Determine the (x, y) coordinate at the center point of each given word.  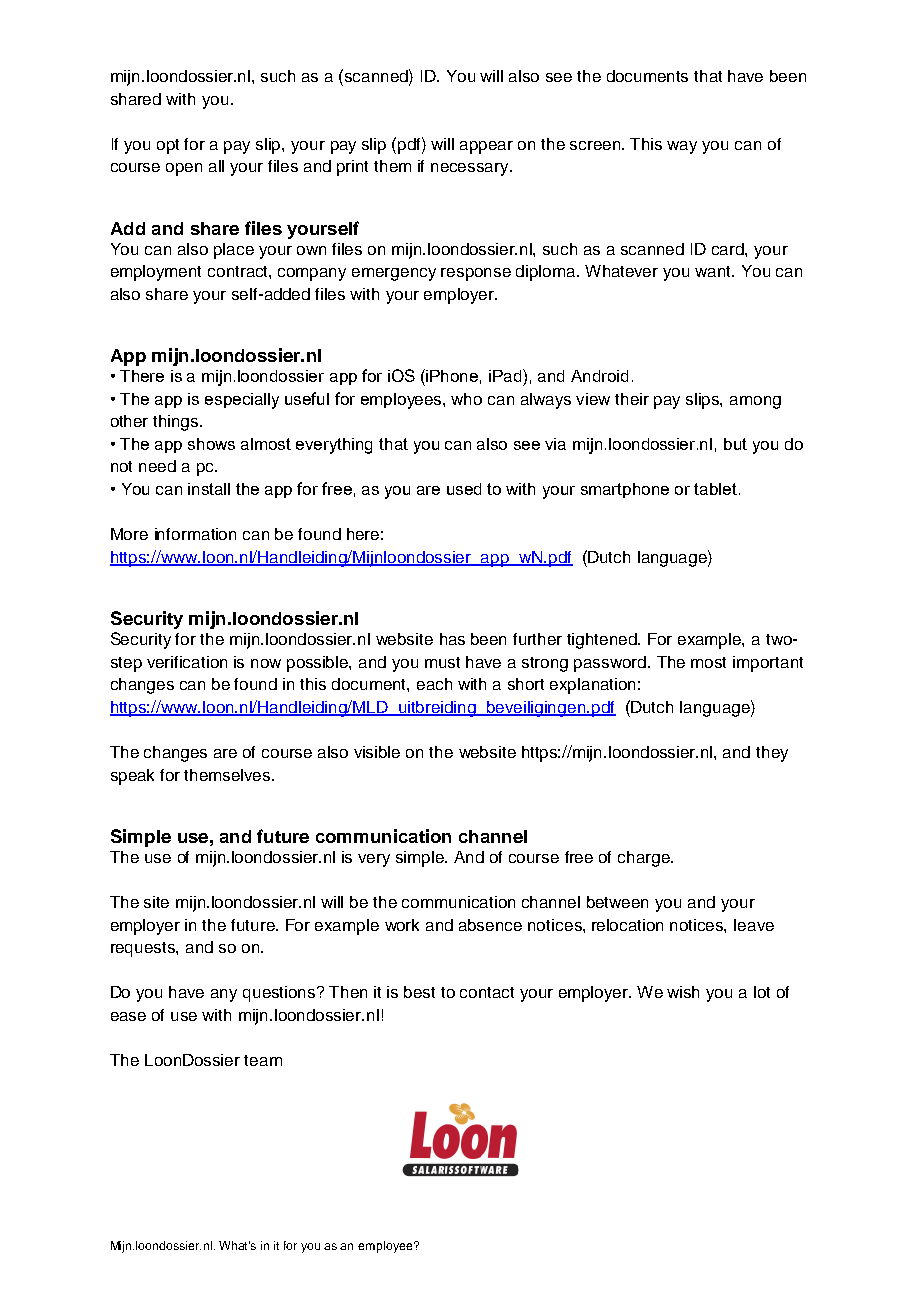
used (464, 489)
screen (596, 145)
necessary (471, 169)
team (263, 1060)
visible (377, 752)
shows (211, 444)
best (419, 992)
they (772, 754)
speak (132, 777)
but (735, 444)
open (184, 169)
